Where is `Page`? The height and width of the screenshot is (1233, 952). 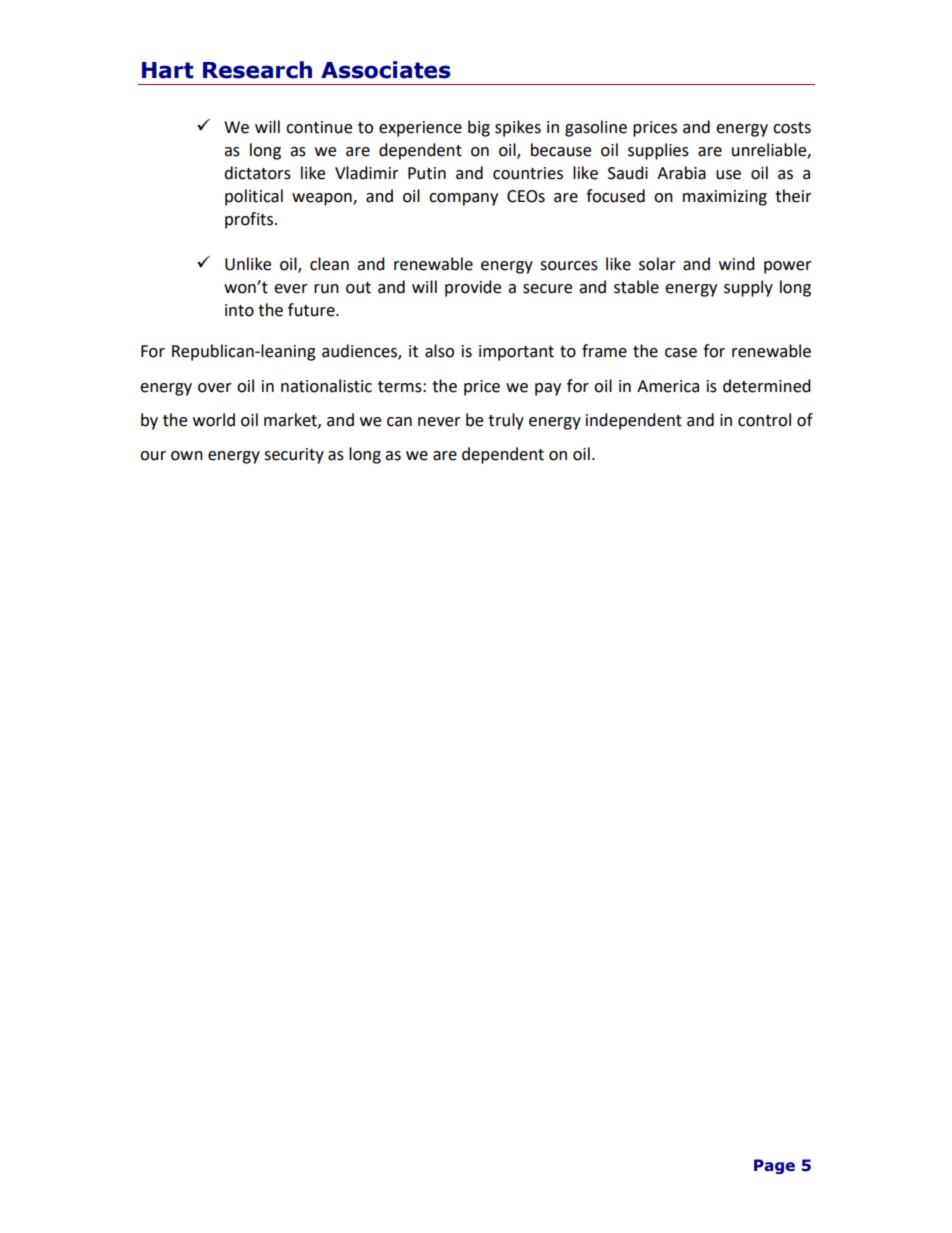 Page is located at coordinates (774, 1166).
